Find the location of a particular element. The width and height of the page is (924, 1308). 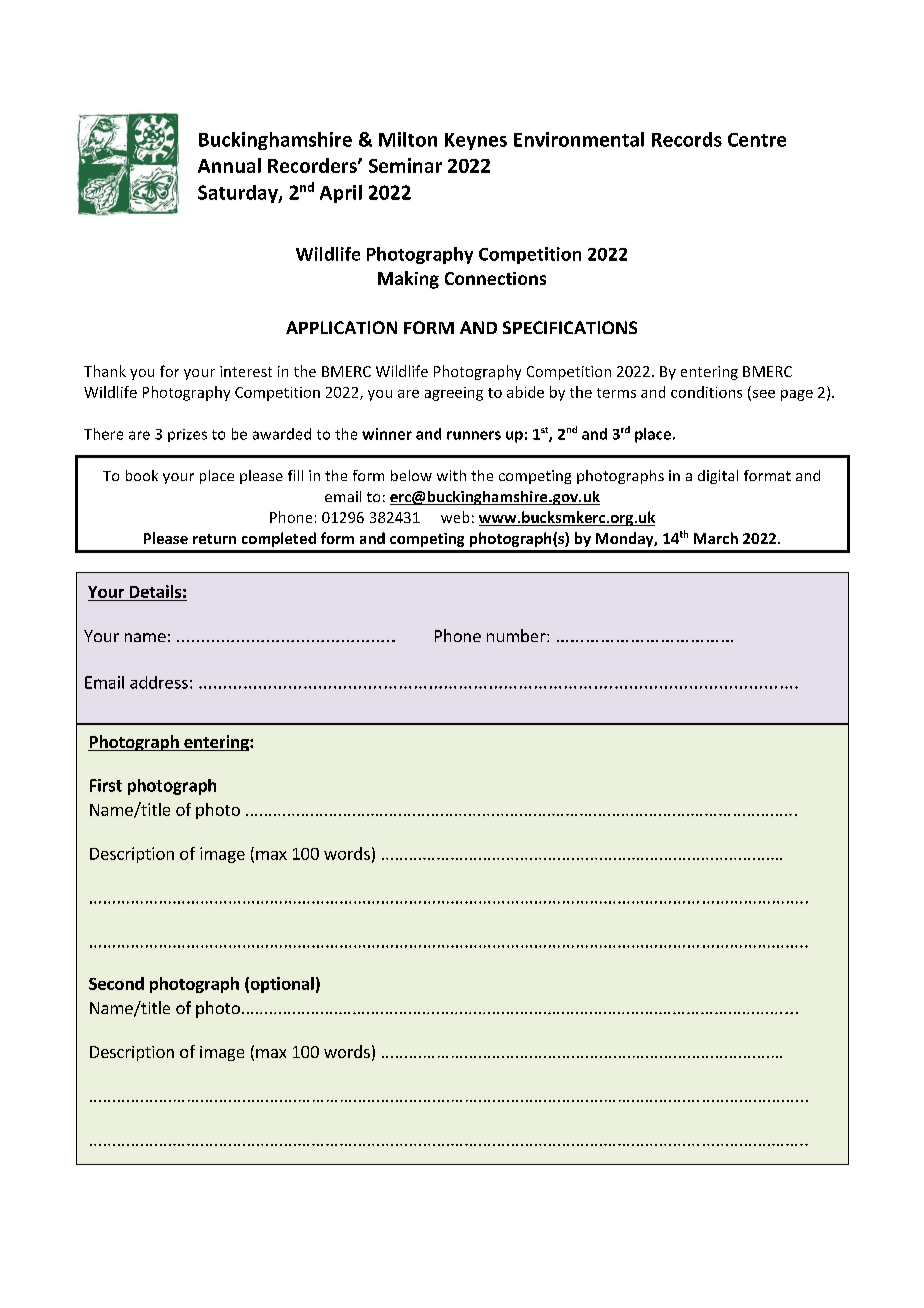

Annual is located at coordinates (229, 165).
